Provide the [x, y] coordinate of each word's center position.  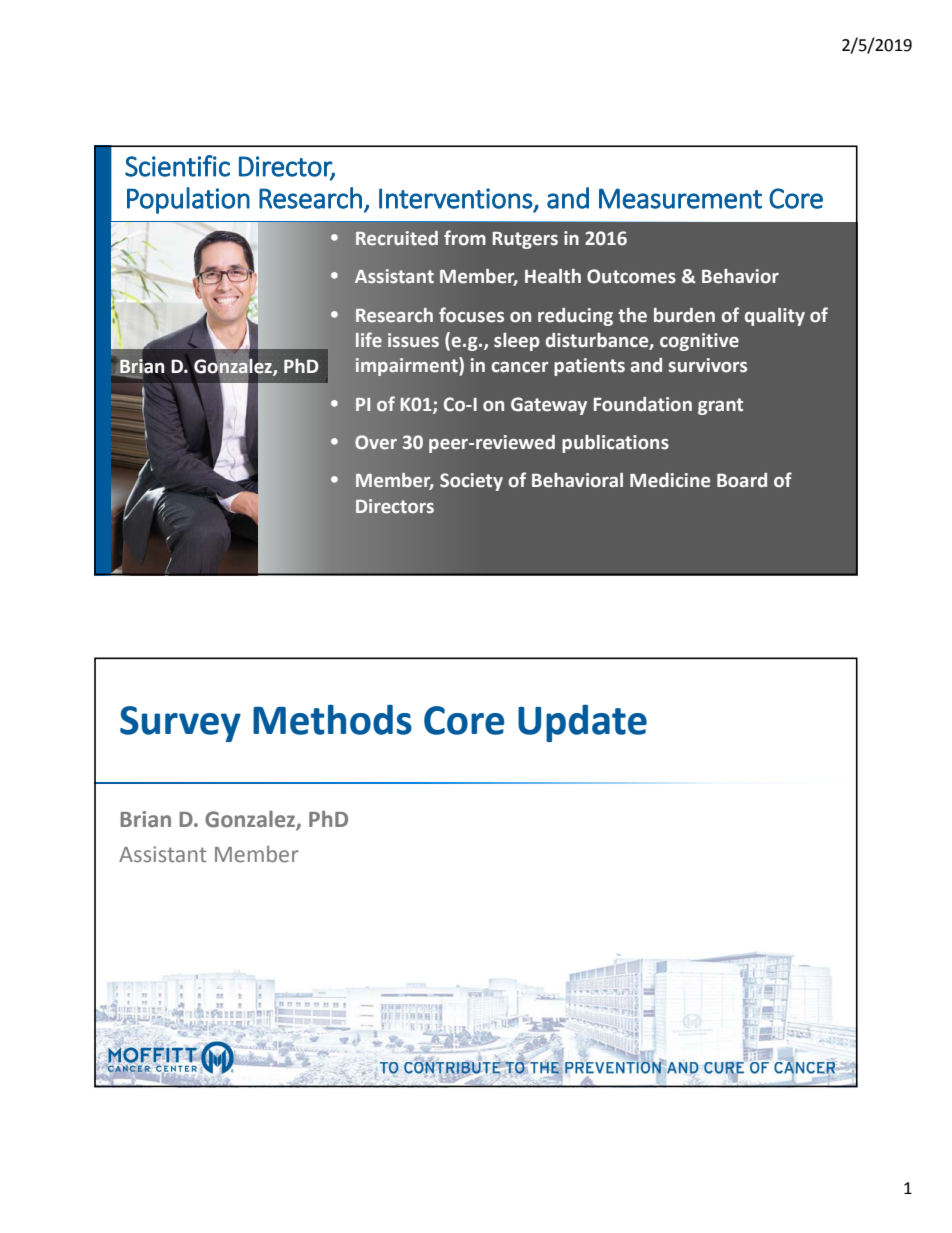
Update [582, 723]
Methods [332, 720]
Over [376, 442]
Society [471, 482]
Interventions [456, 198]
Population [188, 200]
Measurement [680, 198]
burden [684, 315]
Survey [180, 724]
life [369, 339]
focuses [471, 315]
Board [742, 480]
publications [615, 444]
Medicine [670, 480]
